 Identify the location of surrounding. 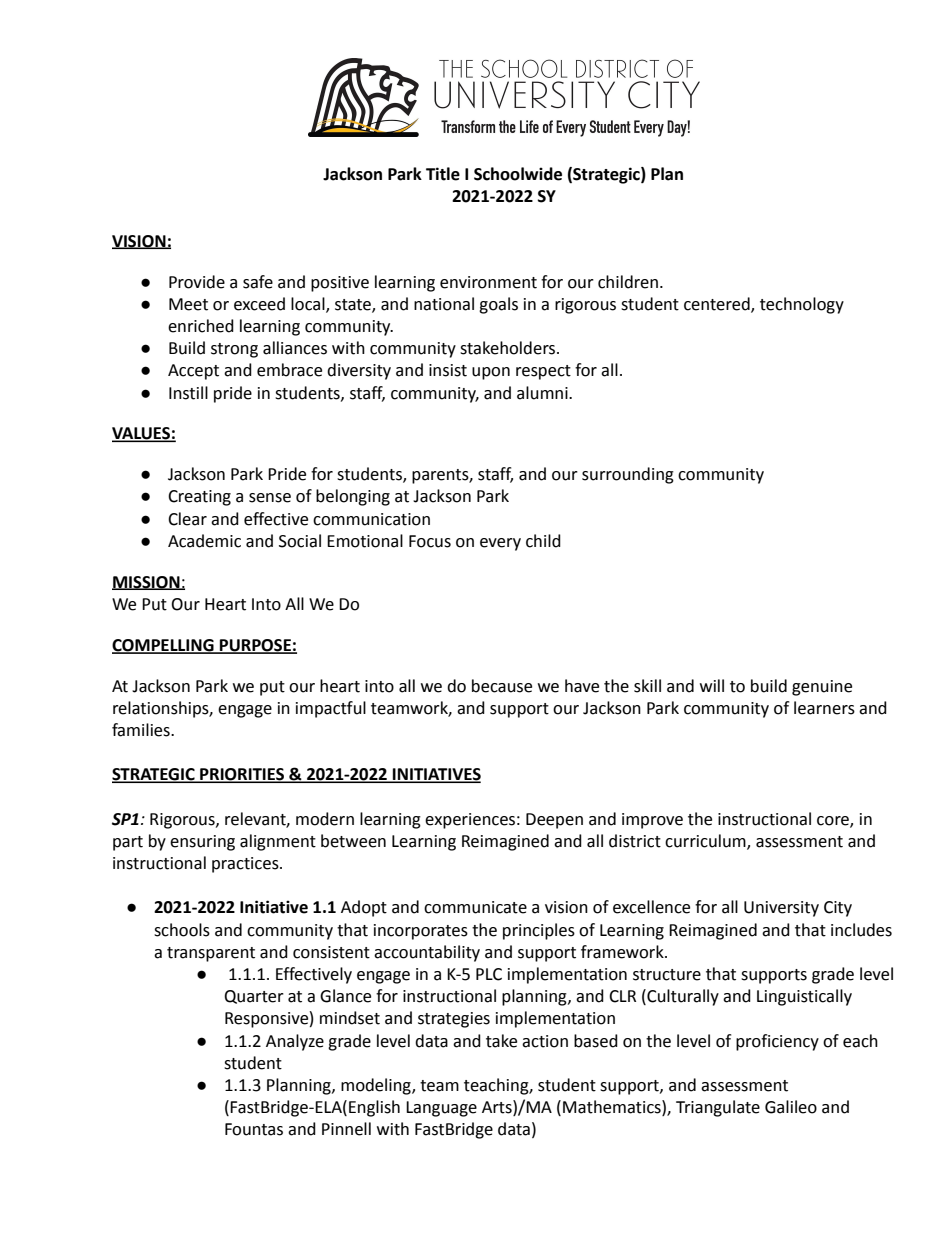
(628, 475).
